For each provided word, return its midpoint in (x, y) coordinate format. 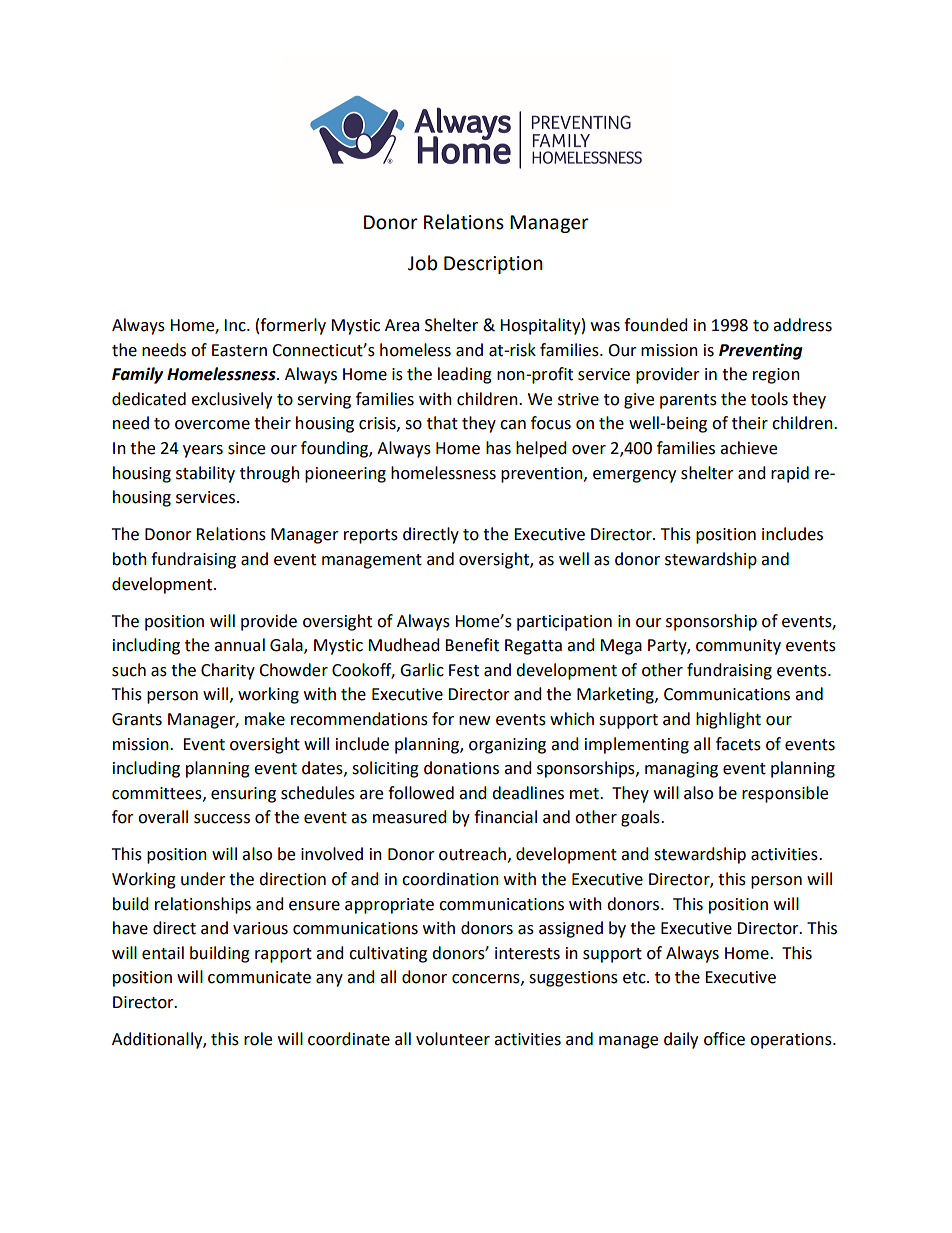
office (724, 1039)
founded (656, 325)
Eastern (239, 350)
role (258, 1039)
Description (493, 265)
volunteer (453, 1039)
